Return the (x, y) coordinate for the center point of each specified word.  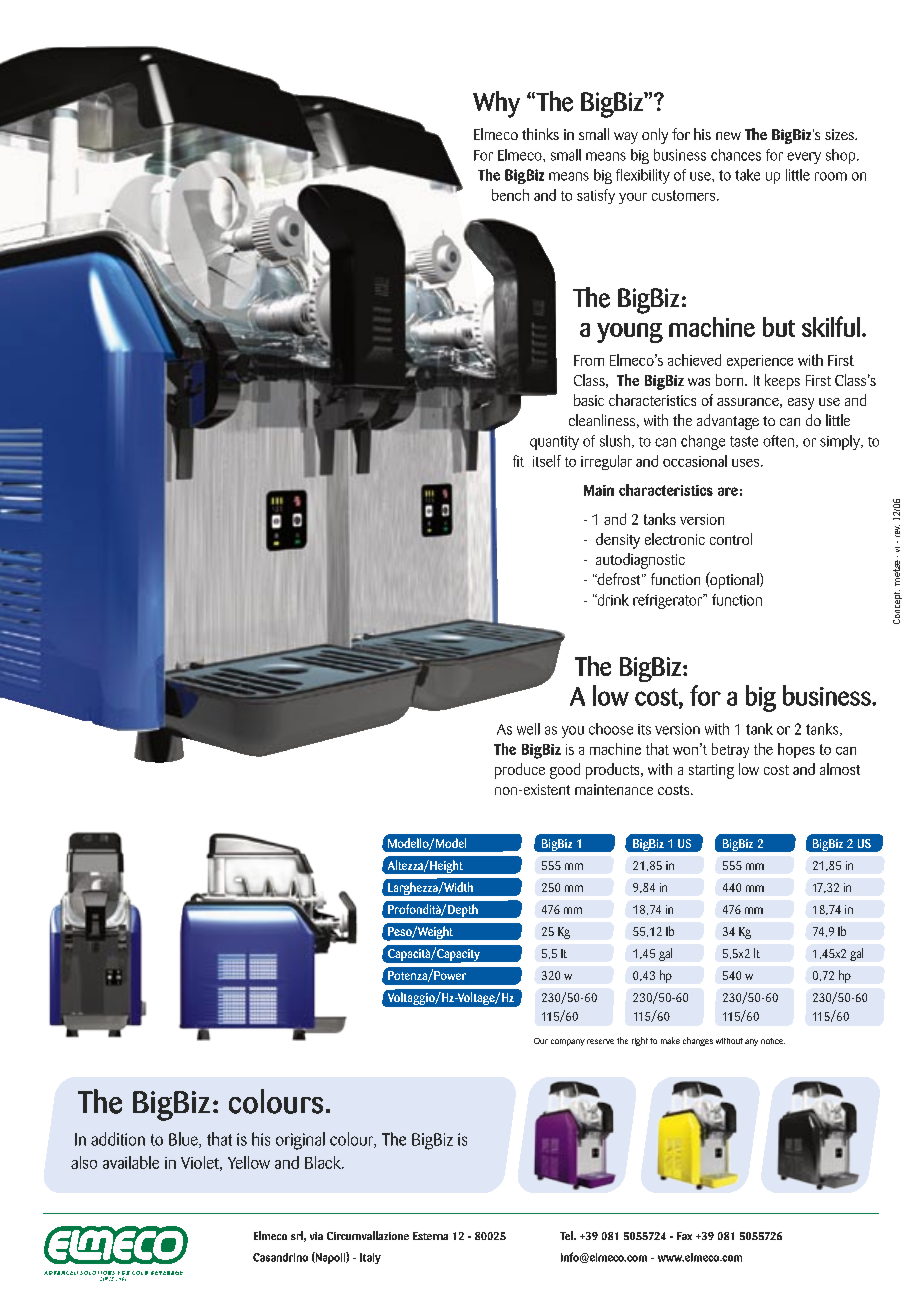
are (728, 491)
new (728, 136)
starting (711, 771)
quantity (554, 443)
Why (496, 104)
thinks (540, 134)
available (131, 1162)
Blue (184, 1140)
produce (520, 771)
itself (547, 461)
